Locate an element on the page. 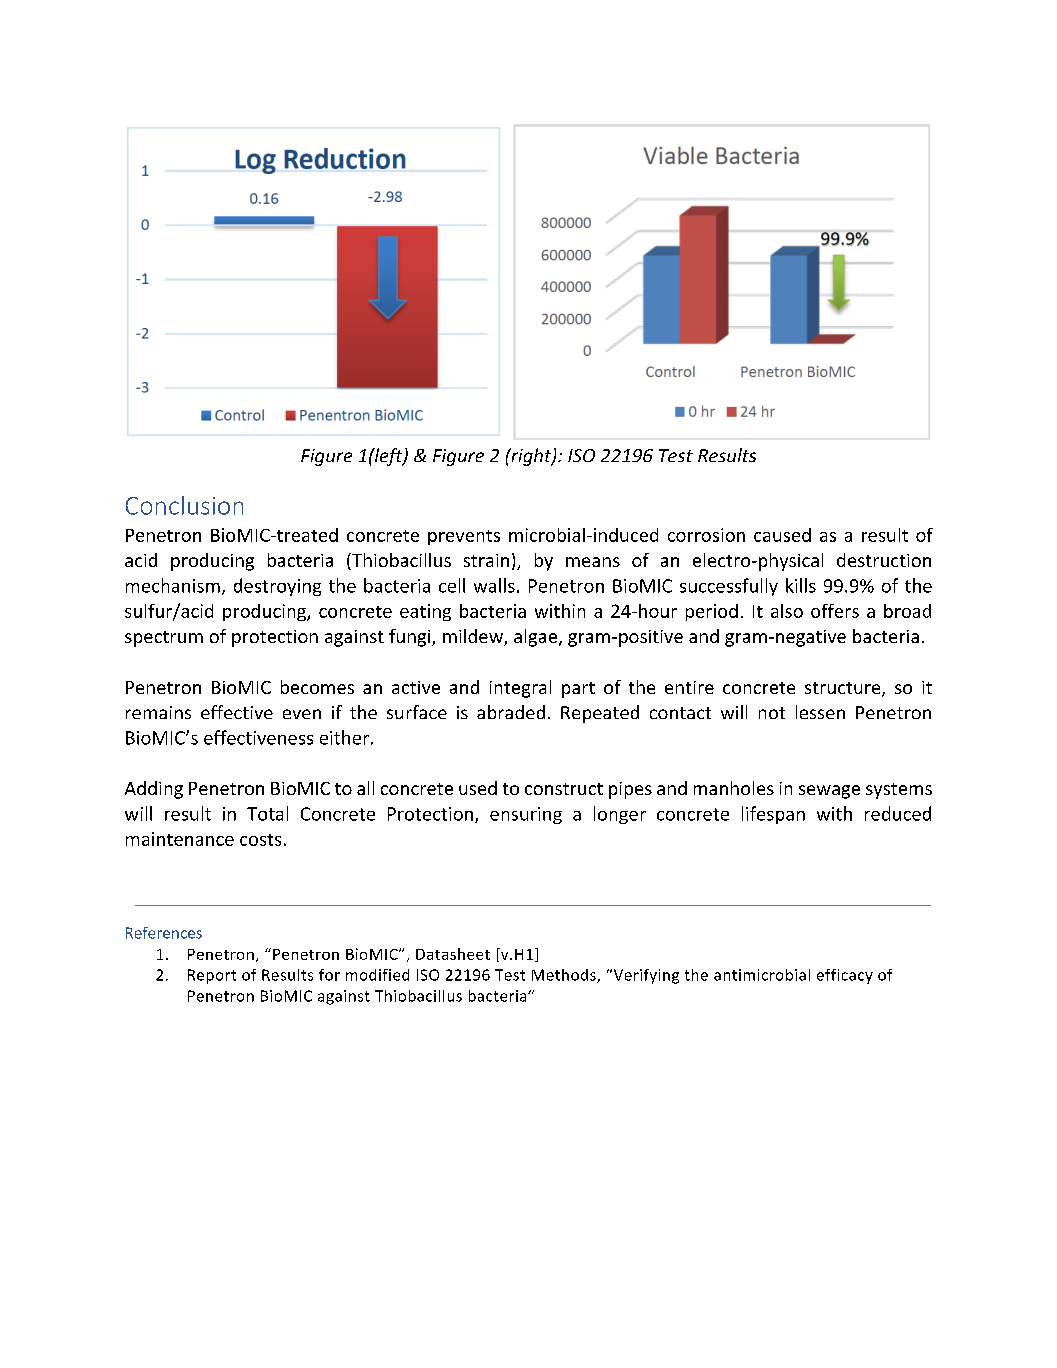  right is located at coordinates (531, 457).
